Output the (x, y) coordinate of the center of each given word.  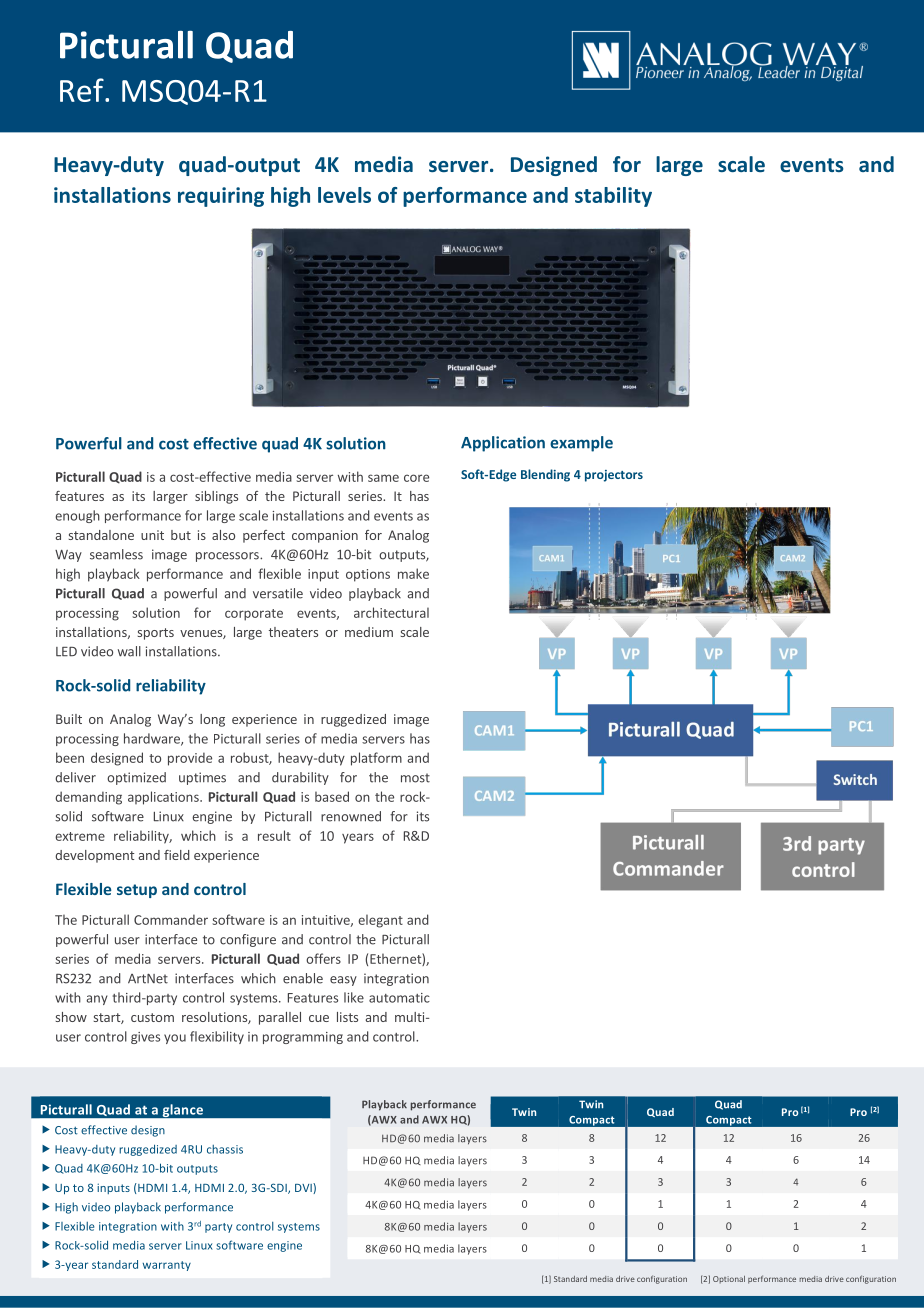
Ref (83, 90)
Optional (729, 1279)
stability (613, 197)
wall (129, 651)
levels (344, 195)
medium (369, 632)
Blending (545, 475)
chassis (225, 1149)
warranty (167, 1266)
